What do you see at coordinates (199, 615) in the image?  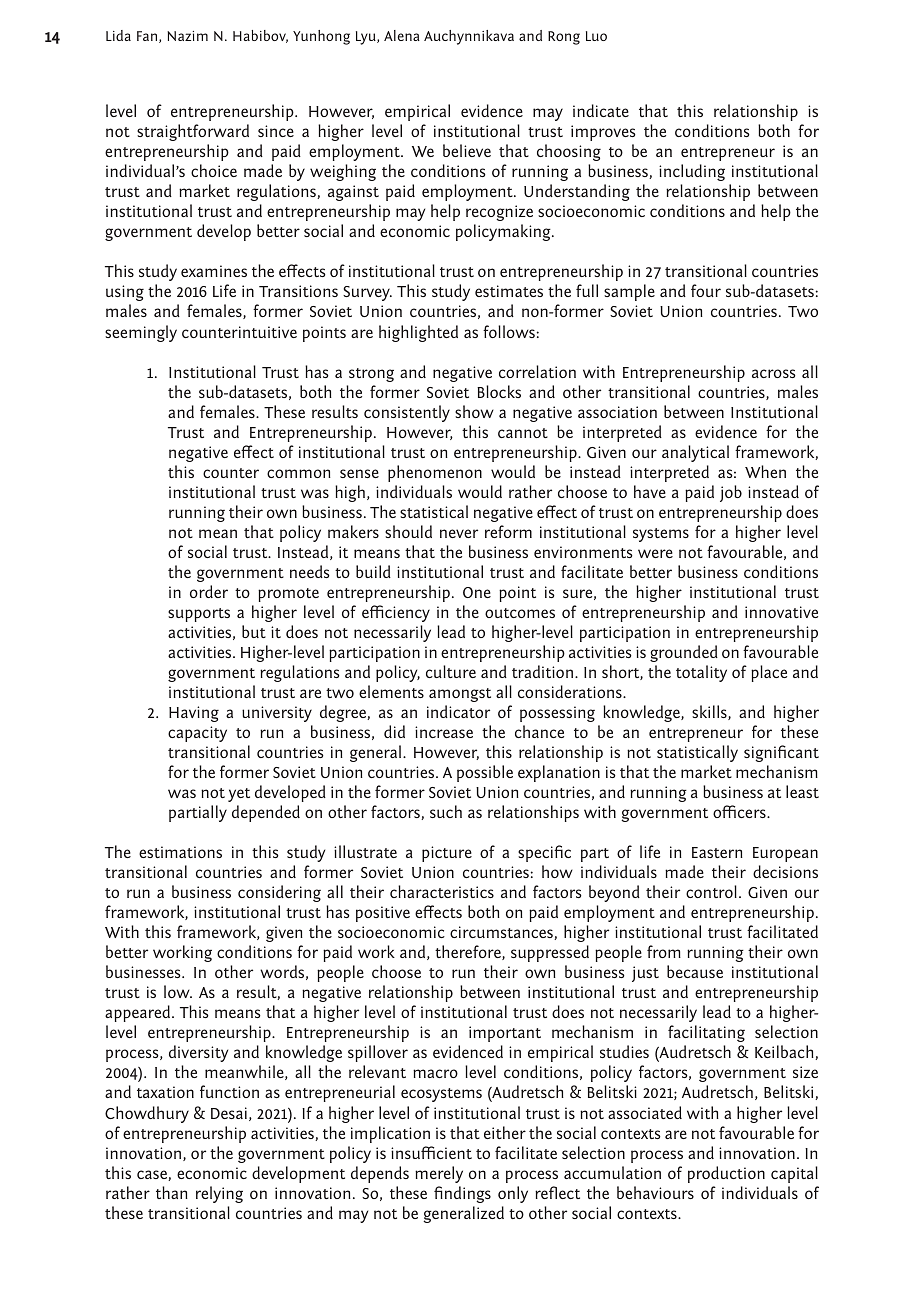 I see `supports` at bounding box center [199, 615].
